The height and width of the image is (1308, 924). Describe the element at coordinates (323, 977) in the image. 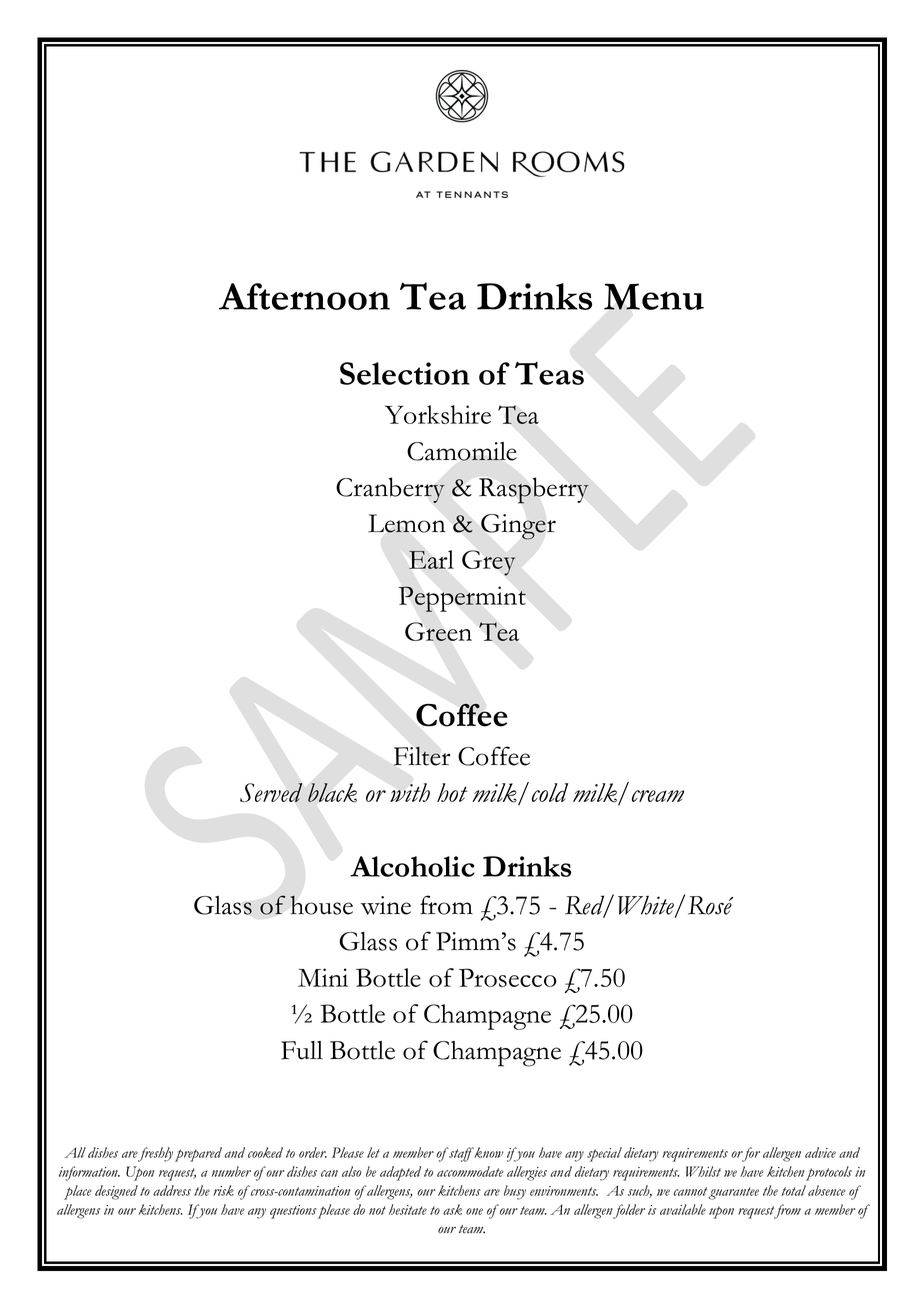

I see `Mini` at that location.
